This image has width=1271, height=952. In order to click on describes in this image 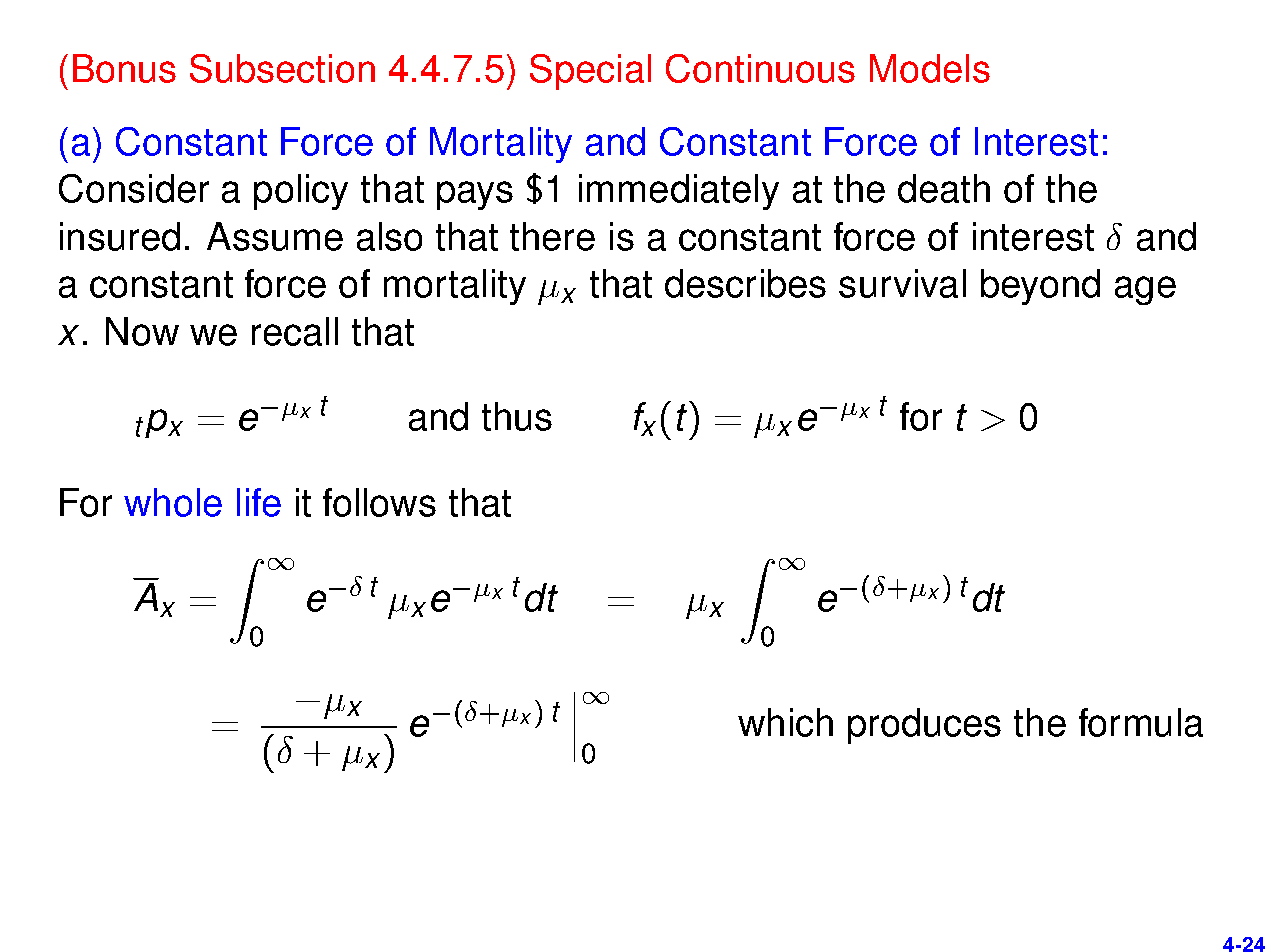, I will do `click(745, 283)`.
